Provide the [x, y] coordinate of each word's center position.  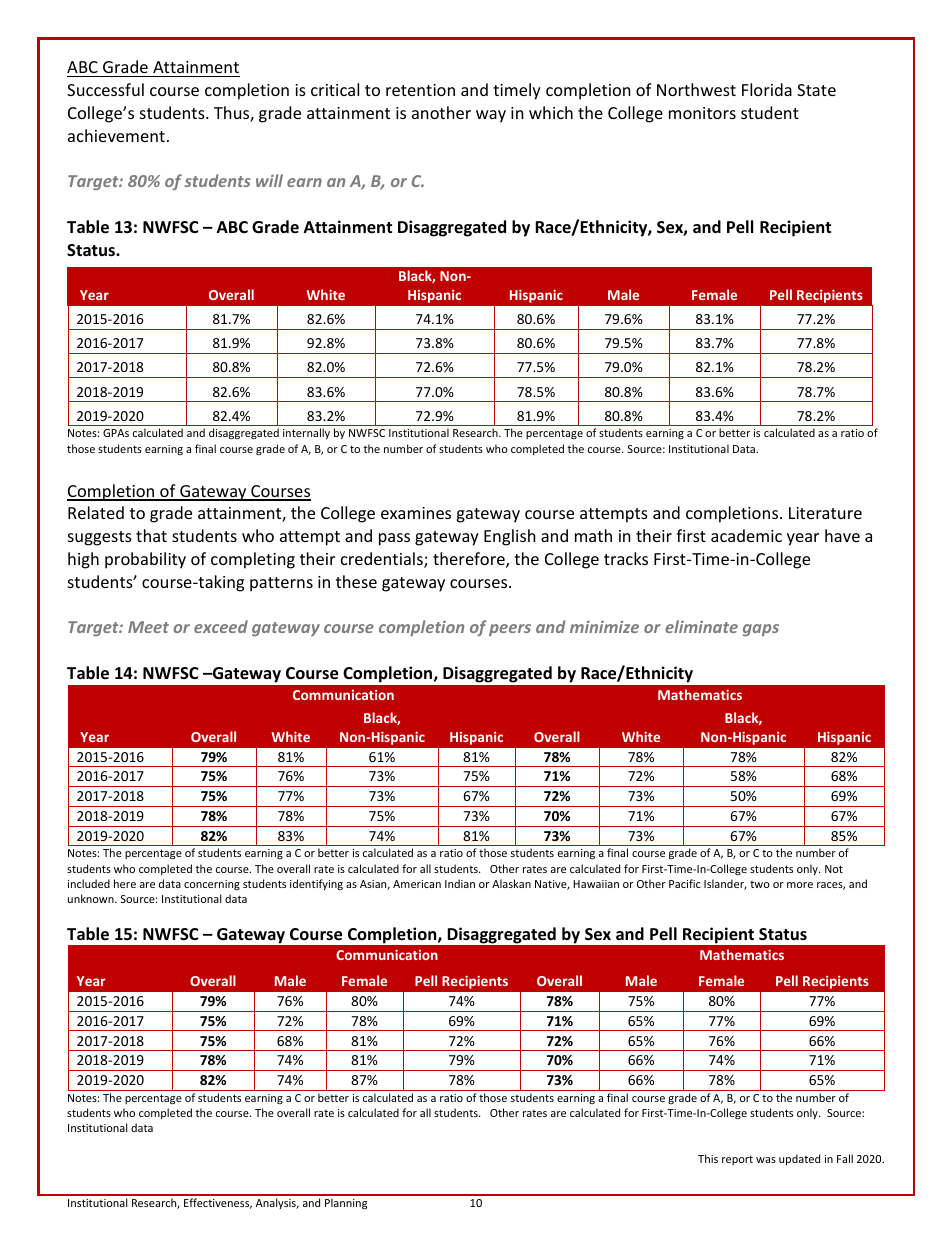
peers [510, 630]
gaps [761, 630]
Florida [767, 89]
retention [420, 90]
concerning [212, 885]
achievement [116, 135]
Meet [148, 627]
